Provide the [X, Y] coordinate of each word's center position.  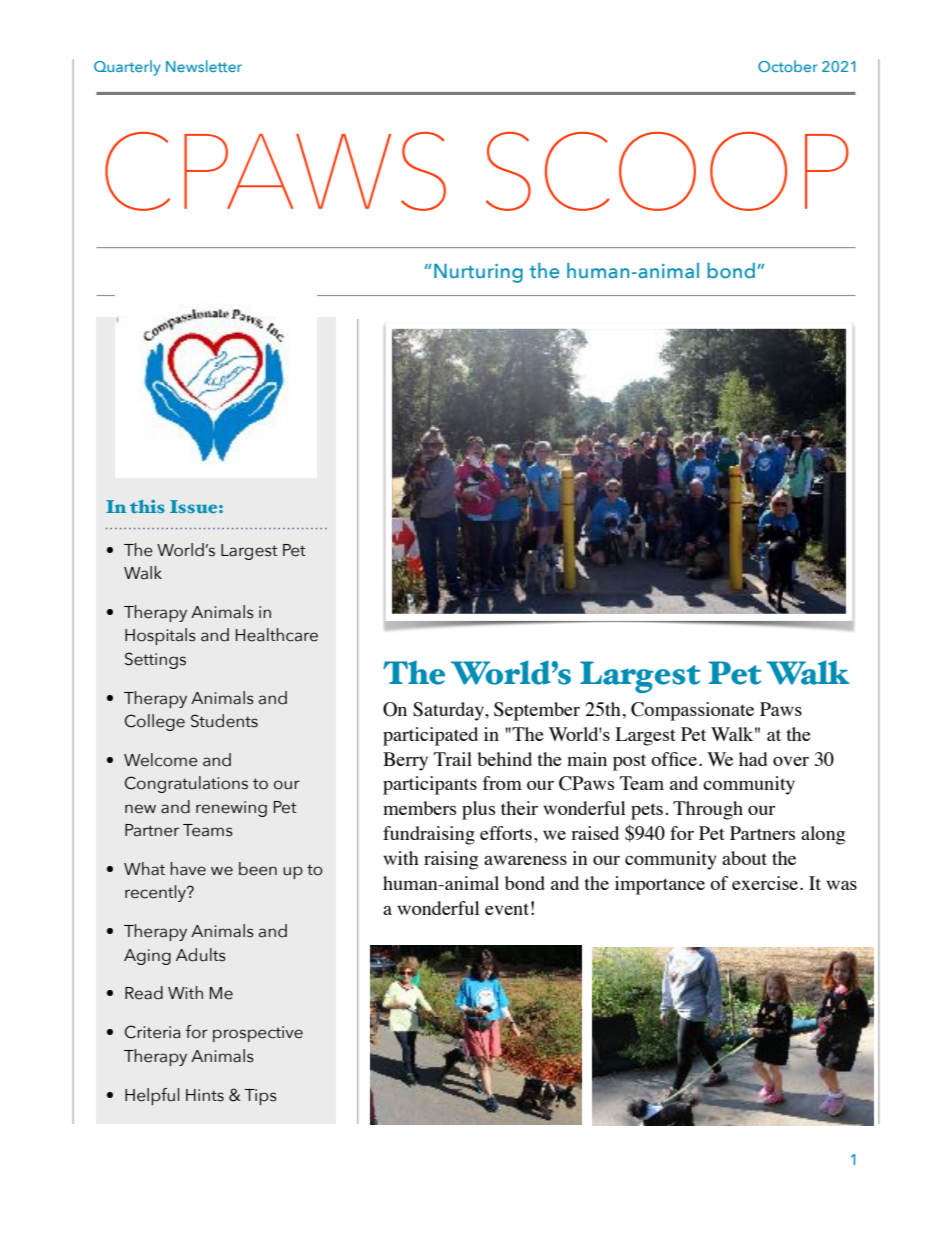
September [537, 711]
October [788, 66]
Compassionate [692, 711]
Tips [260, 1097]
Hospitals [160, 636]
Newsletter [204, 66]
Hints [205, 1095]
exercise [766, 883]
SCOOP [667, 171]
